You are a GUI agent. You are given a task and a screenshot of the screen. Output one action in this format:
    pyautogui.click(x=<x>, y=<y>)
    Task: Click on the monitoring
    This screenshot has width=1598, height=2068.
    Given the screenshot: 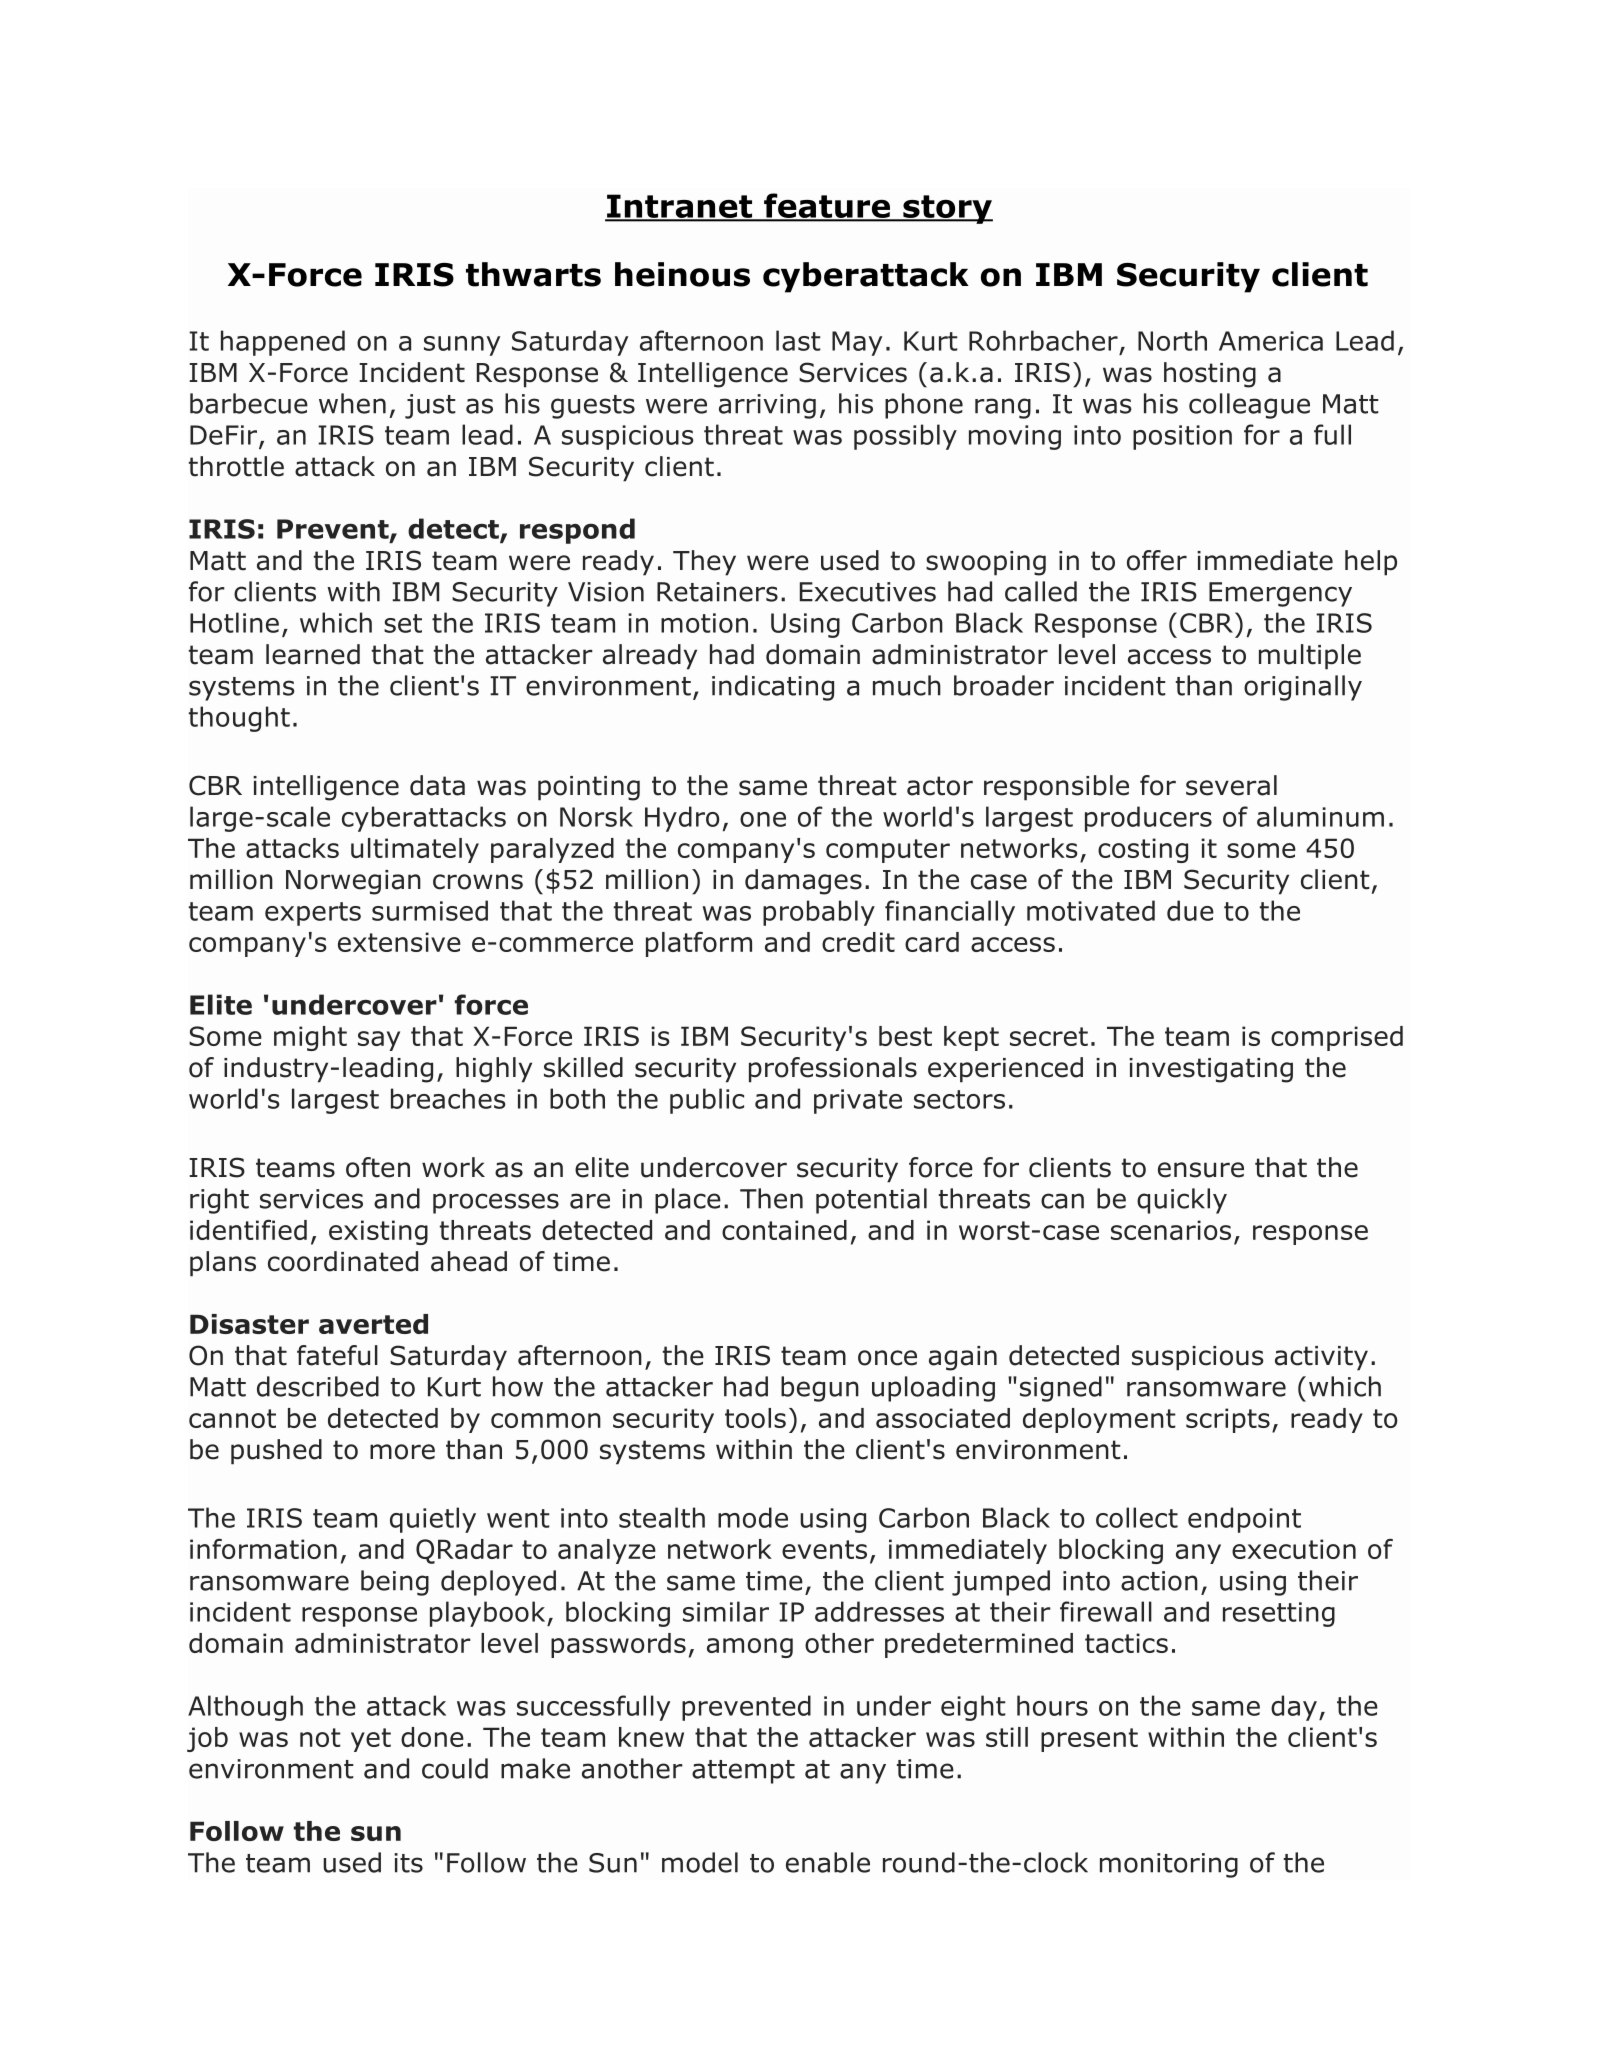 What is the action you would take?
    pyautogui.click(x=1169, y=1865)
